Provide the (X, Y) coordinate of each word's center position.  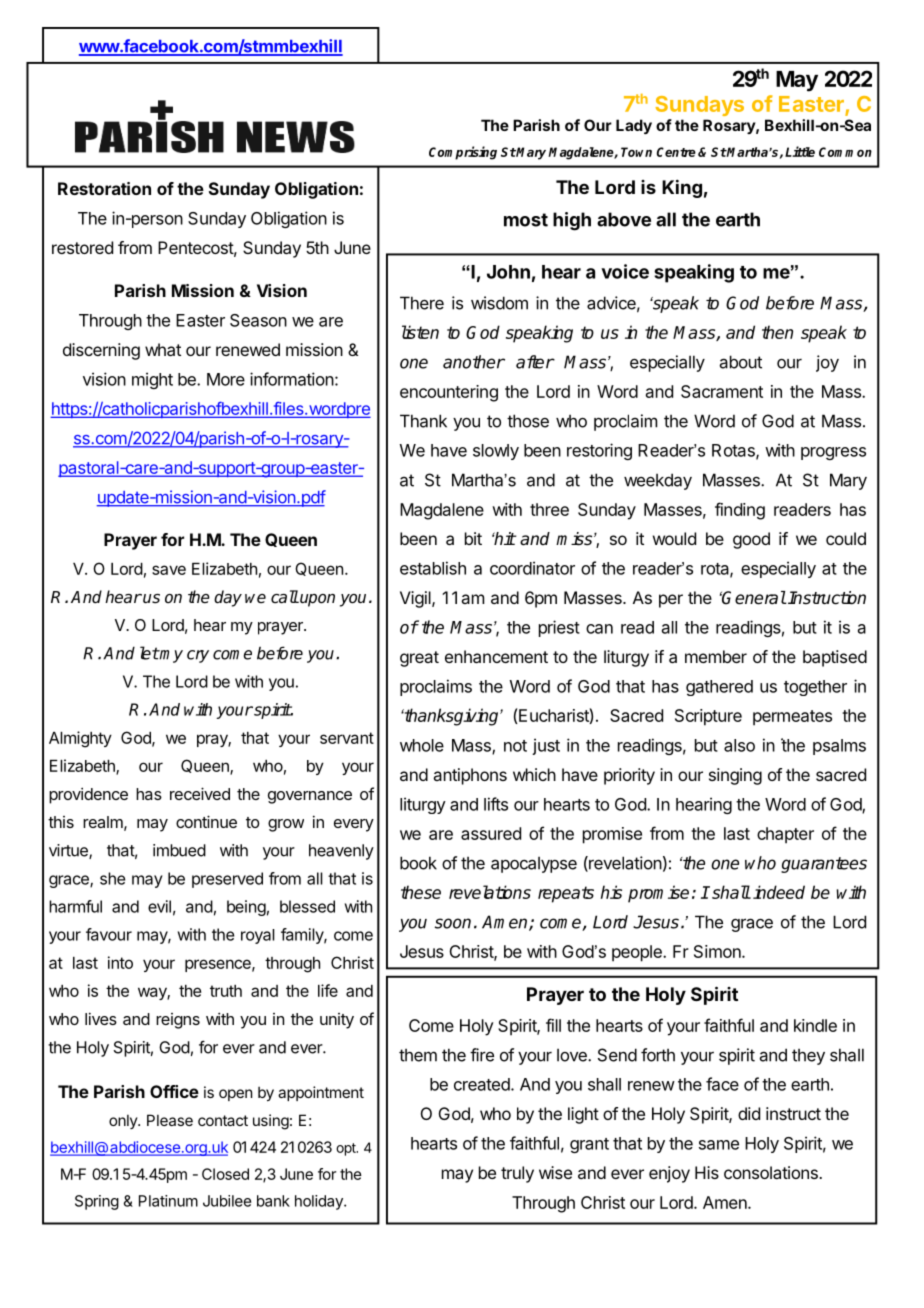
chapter (785, 835)
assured (491, 833)
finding (740, 511)
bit (473, 538)
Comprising (463, 153)
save (169, 570)
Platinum (168, 1201)
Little (800, 151)
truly (517, 1174)
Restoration (104, 188)
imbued (179, 850)
